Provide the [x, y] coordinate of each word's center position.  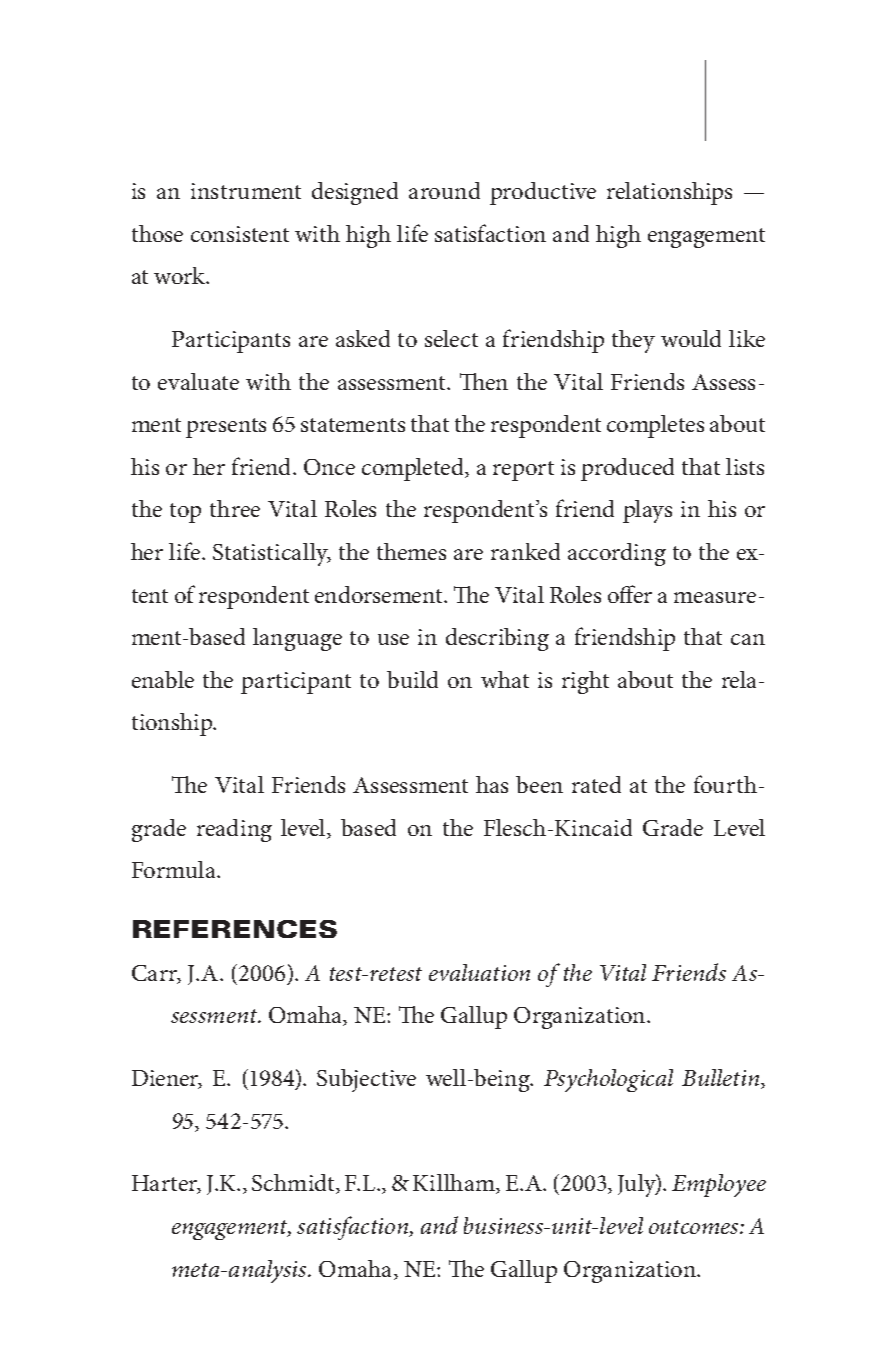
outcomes [695, 1227]
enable [163, 679]
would [691, 338]
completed [414, 469]
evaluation [479, 972]
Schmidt [294, 1184]
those [157, 233]
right [585, 682]
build [412, 679]
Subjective [366, 1080]
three [235, 508]
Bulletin [722, 1079]
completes [655, 426]
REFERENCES [235, 929]
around [444, 190]
